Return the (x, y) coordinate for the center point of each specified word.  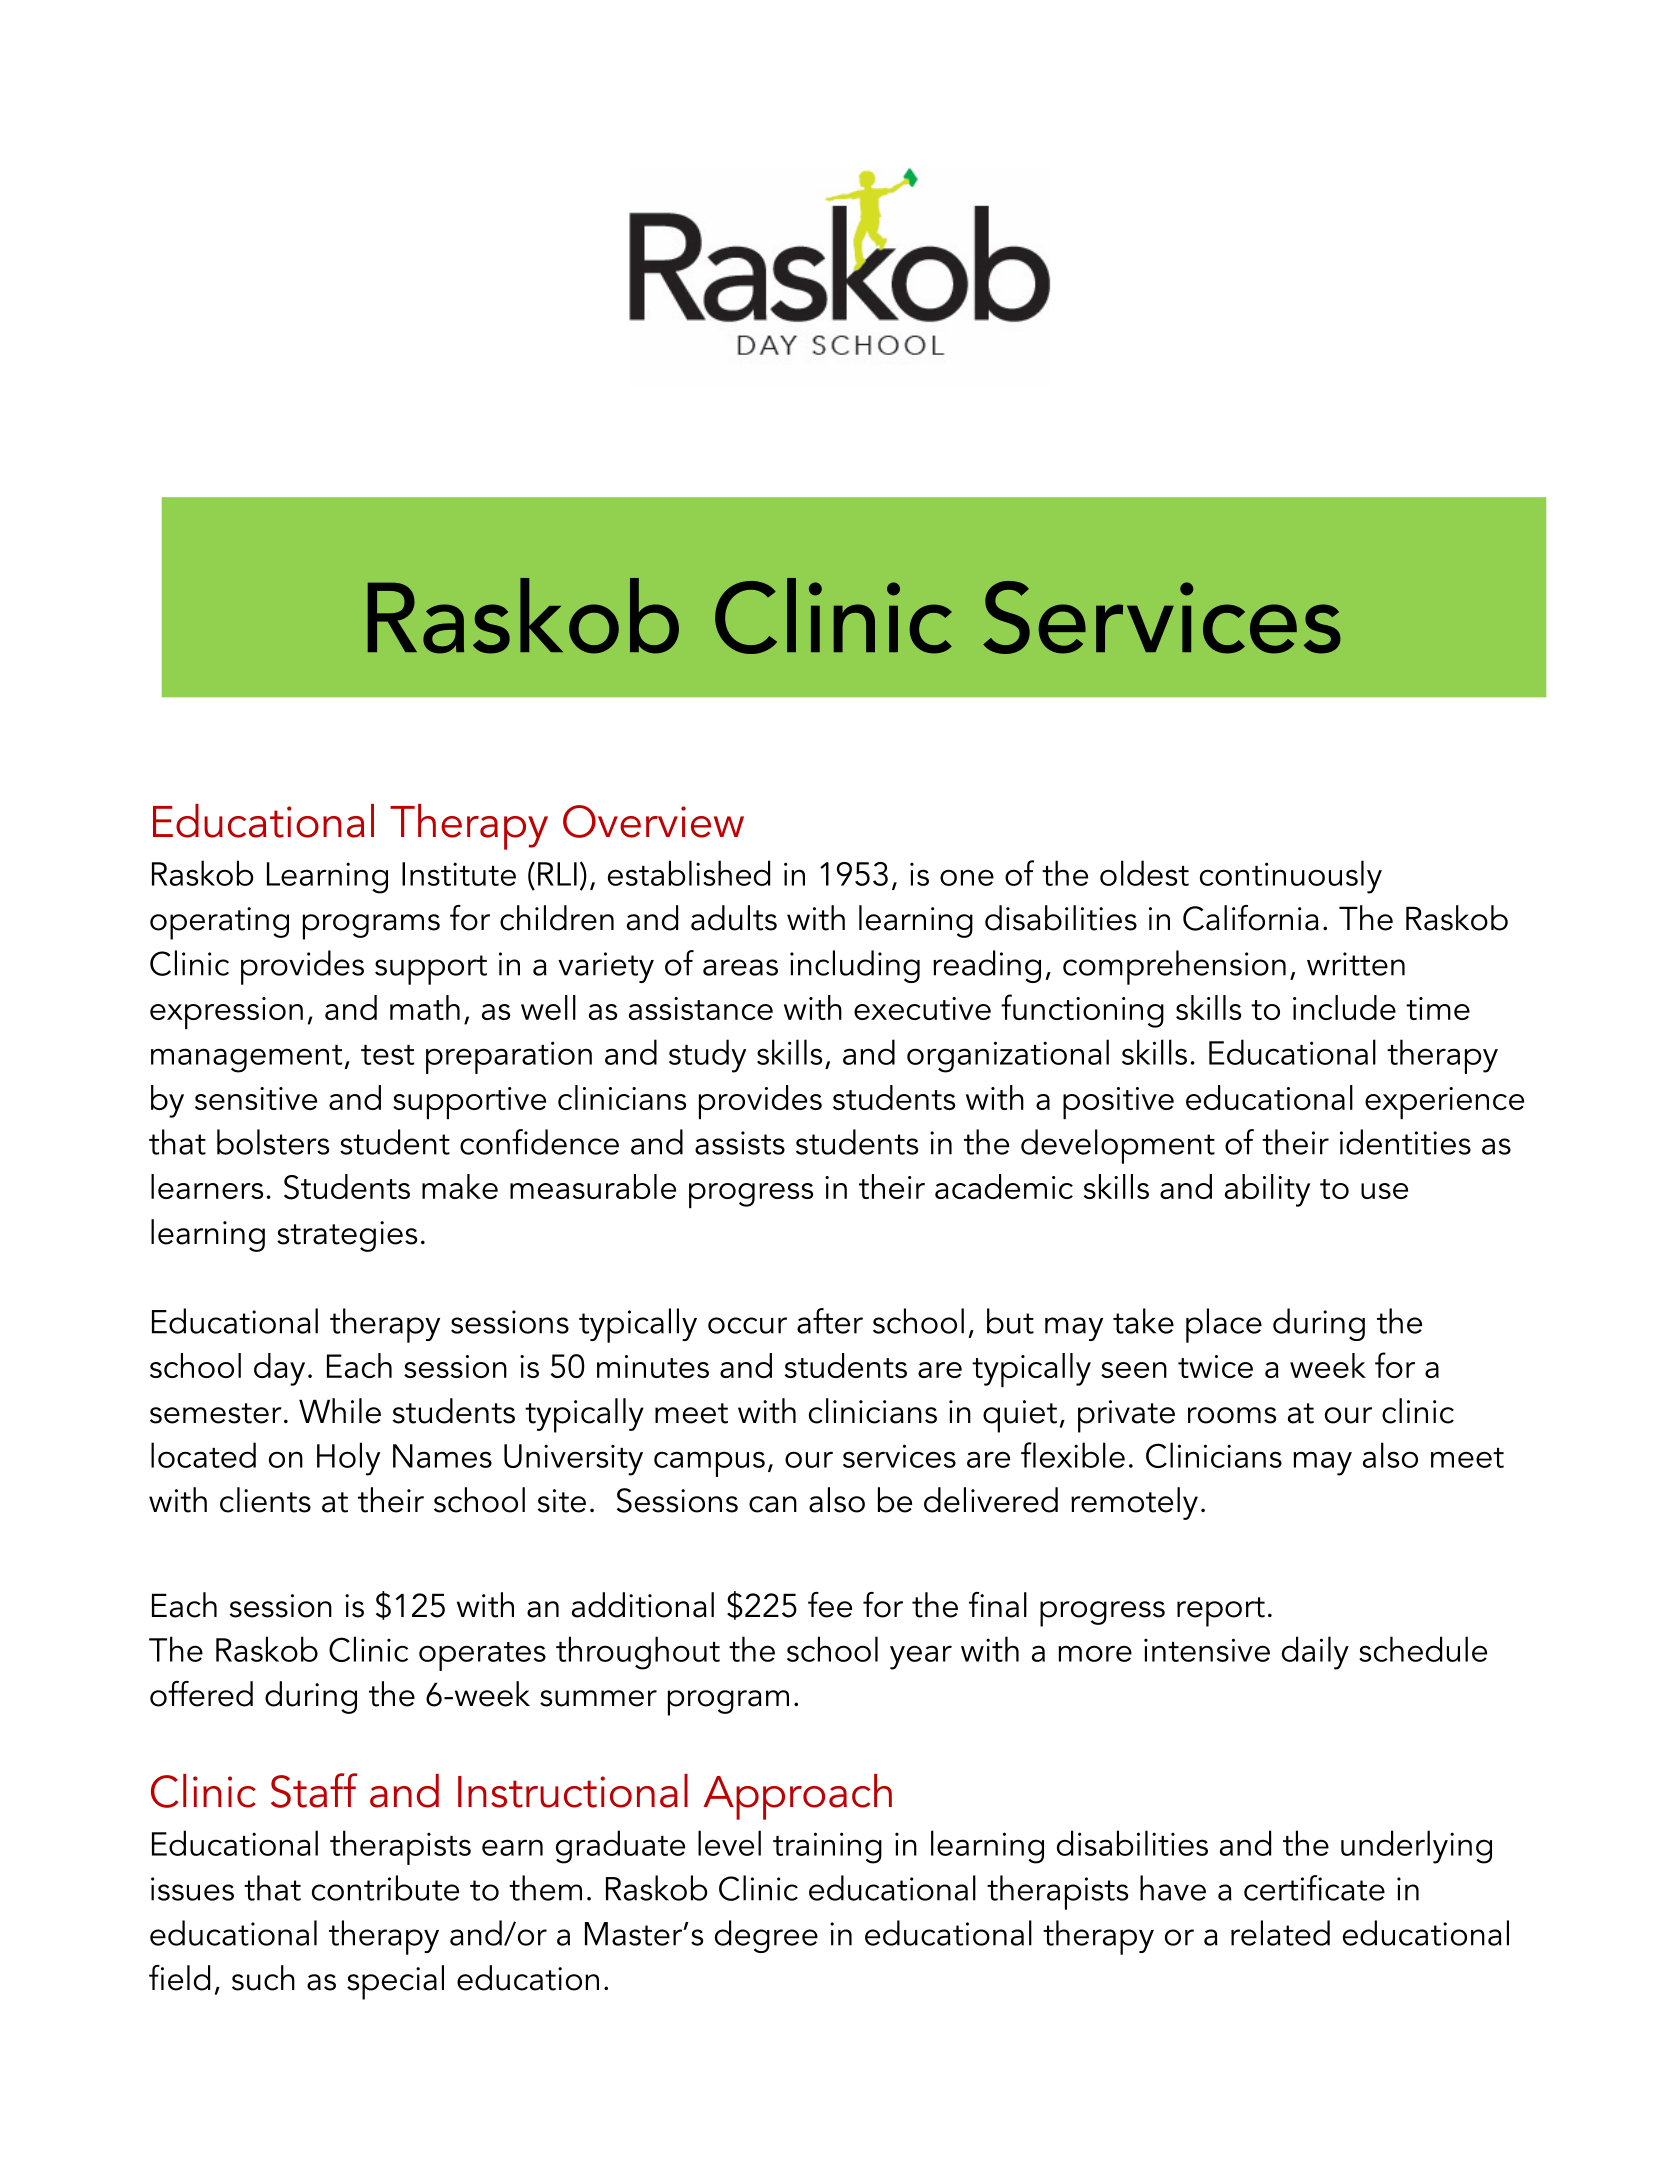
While (340, 1411)
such (263, 1978)
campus (709, 1464)
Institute (459, 874)
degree (766, 1936)
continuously (1291, 877)
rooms (1232, 1415)
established (689, 873)
